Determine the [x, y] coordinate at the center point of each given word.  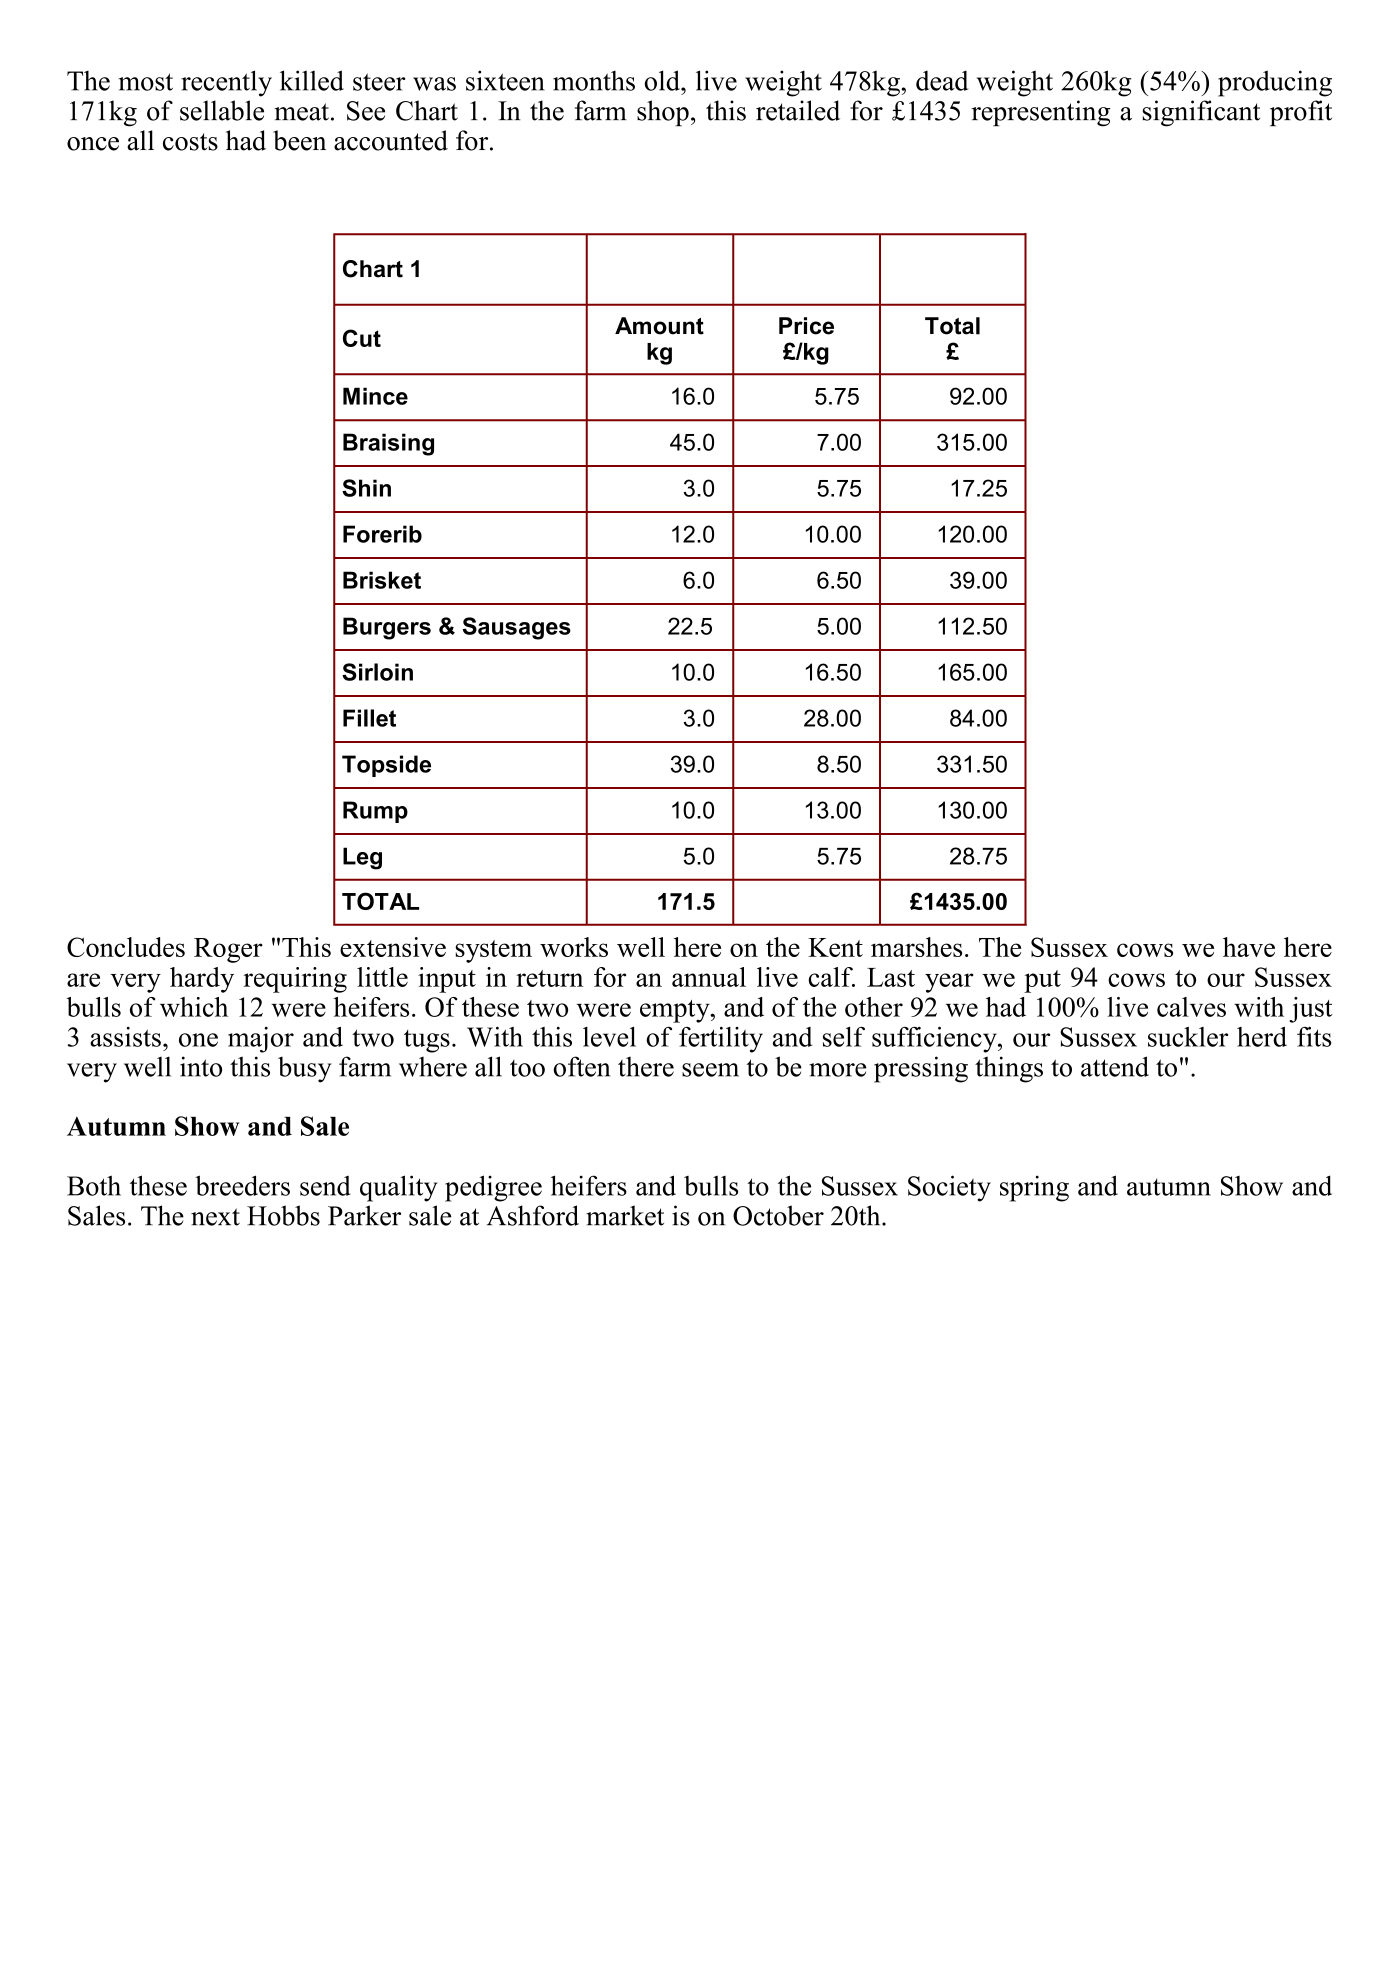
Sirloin [377, 672]
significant [1201, 113]
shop [663, 113]
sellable [222, 110]
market [625, 1215]
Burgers [387, 628]
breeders [242, 1185]
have [1249, 947]
